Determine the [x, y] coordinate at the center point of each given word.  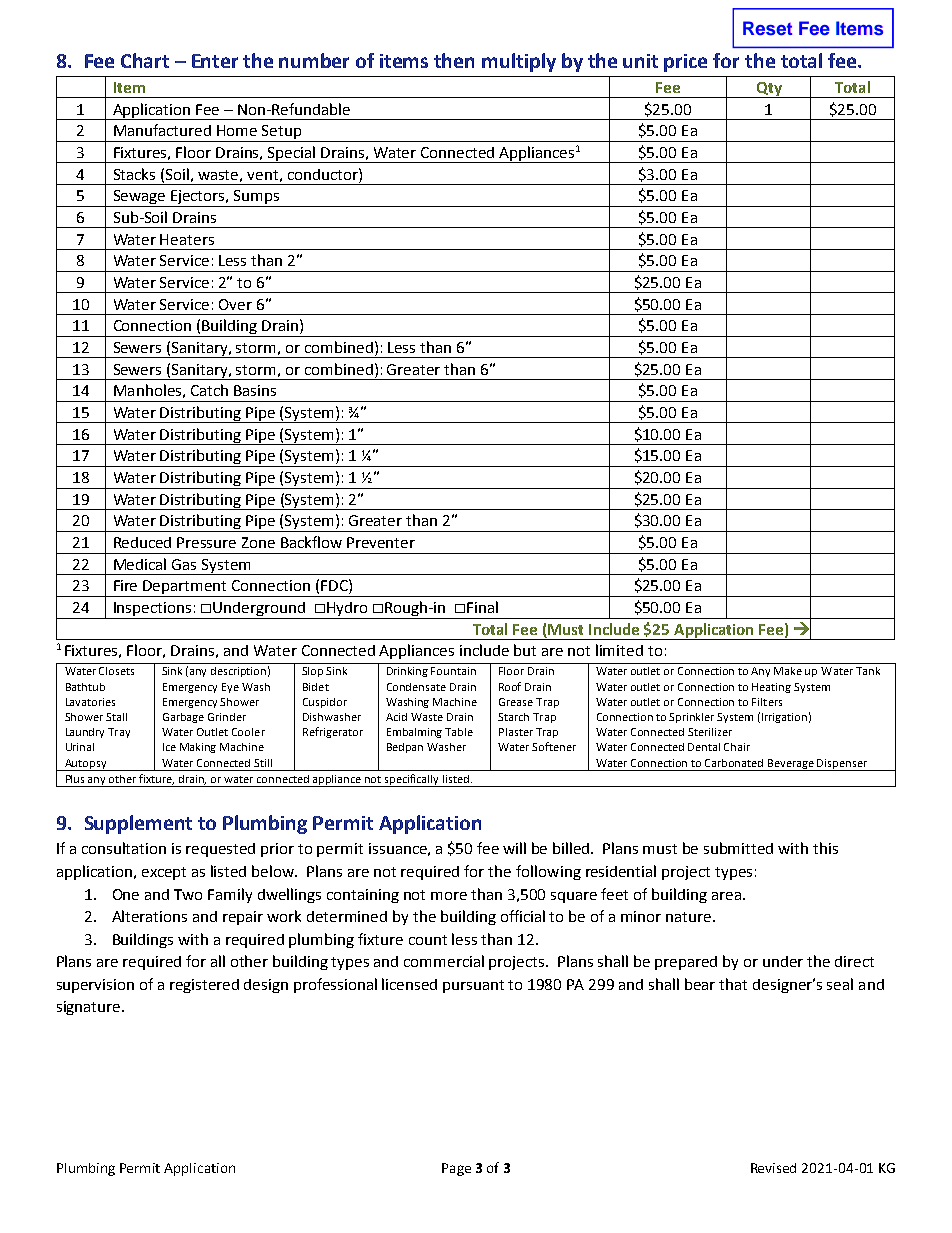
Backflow [311, 542]
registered [204, 986]
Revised [773, 1168]
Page [456, 1169]
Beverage [791, 765]
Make [788, 671]
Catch [209, 390]
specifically [412, 780]
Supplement [138, 824]
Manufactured [162, 130]
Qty [769, 90]
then [454, 60]
